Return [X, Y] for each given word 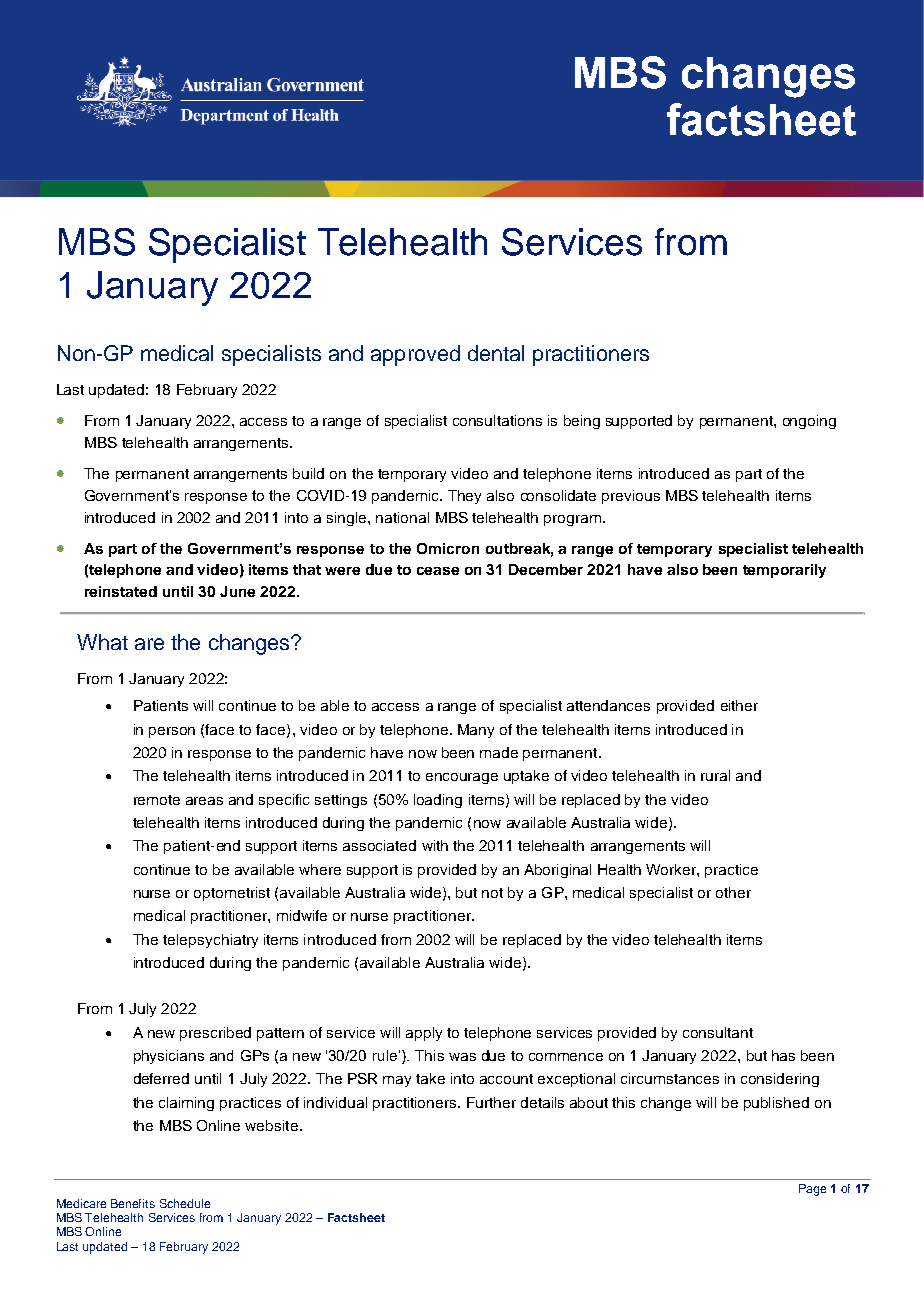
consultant [718, 1032]
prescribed [215, 1034]
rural [715, 775]
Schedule [185, 1203]
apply [424, 1034]
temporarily [784, 571]
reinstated [121, 591]
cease [438, 571]
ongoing [809, 422]
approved [415, 355]
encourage [462, 778]
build [308, 473]
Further [491, 1102]
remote [157, 800]
